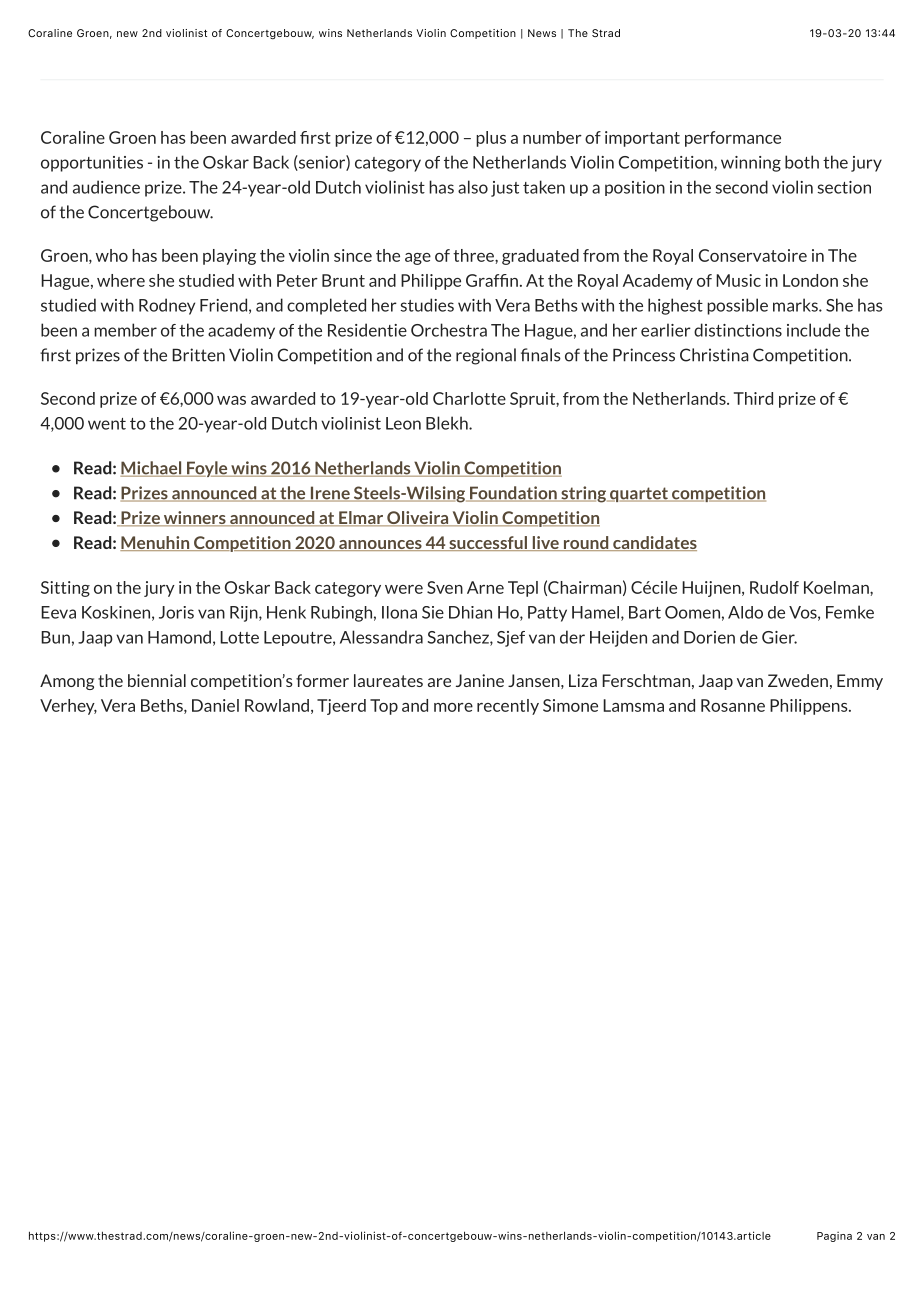 This page has height=1308, width=924. What do you see at coordinates (439, 682) in the page?
I see `are` at bounding box center [439, 682].
